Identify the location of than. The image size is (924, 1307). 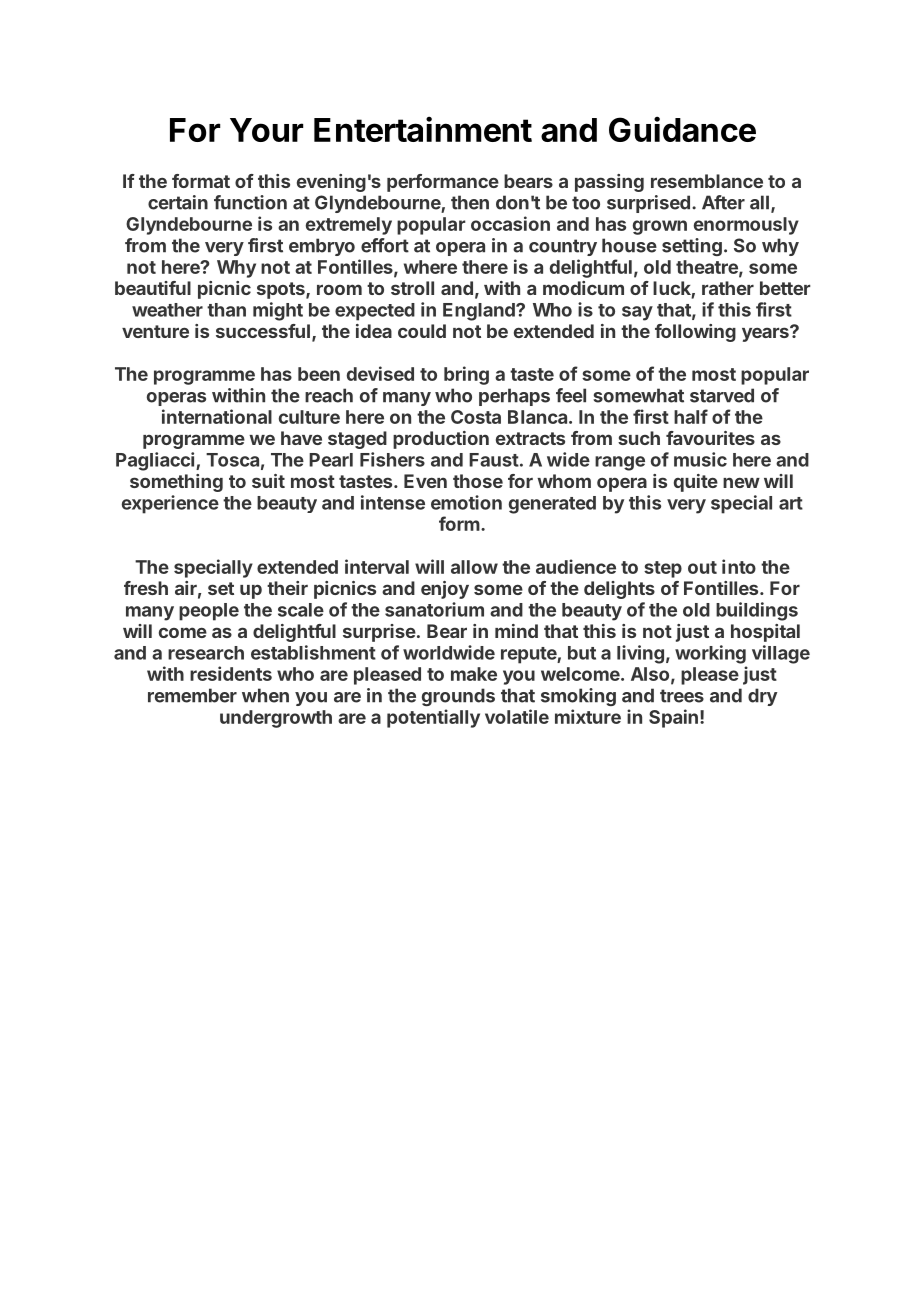
(226, 310).
